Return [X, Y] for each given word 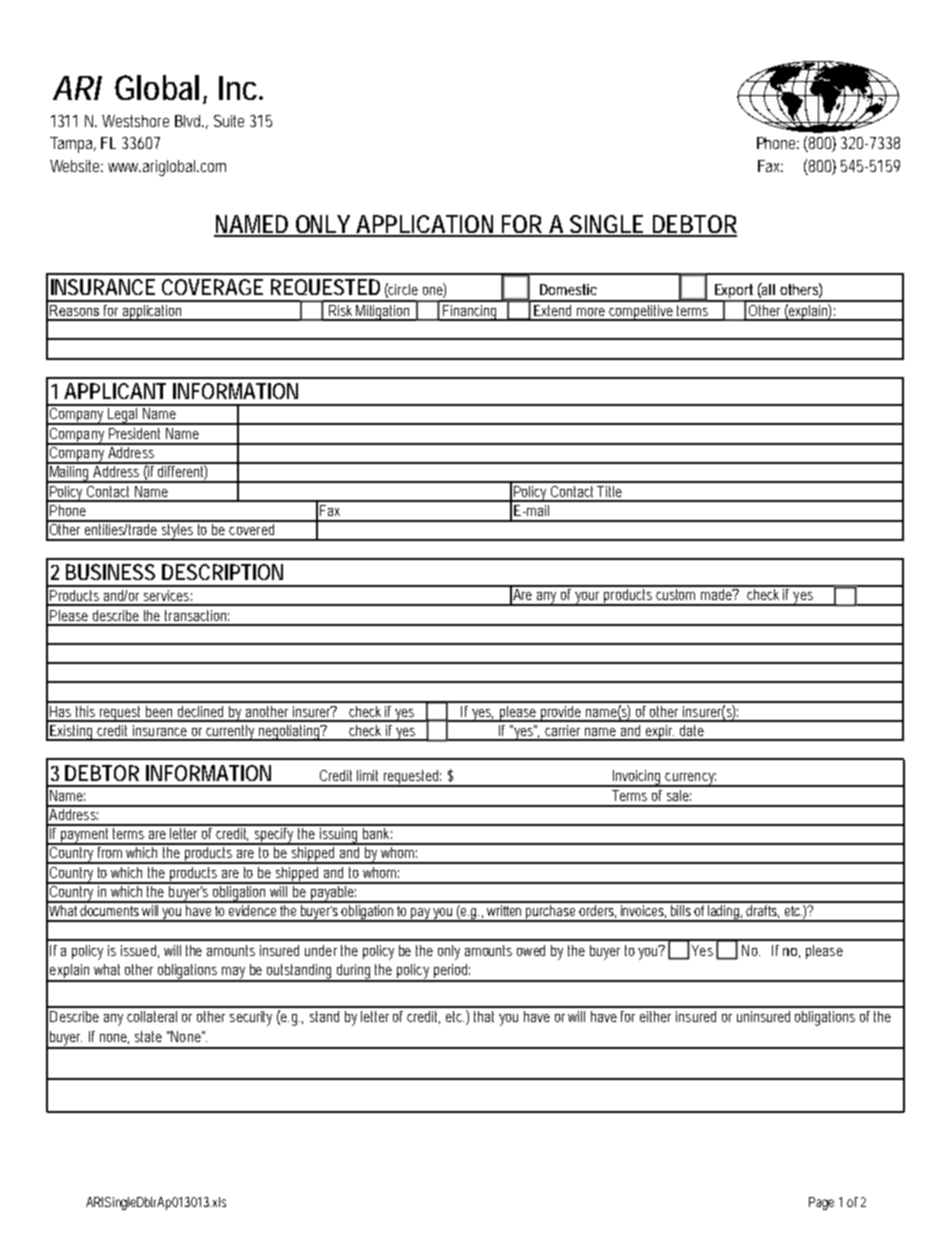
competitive [642, 313]
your [589, 599]
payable [333, 893]
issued [140, 951]
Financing [471, 313]
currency [691, 780]
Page [821, 1203]
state [148, 1036]
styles [178, 531]
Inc [240, 88]
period [452, 972]
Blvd [189, 121]
